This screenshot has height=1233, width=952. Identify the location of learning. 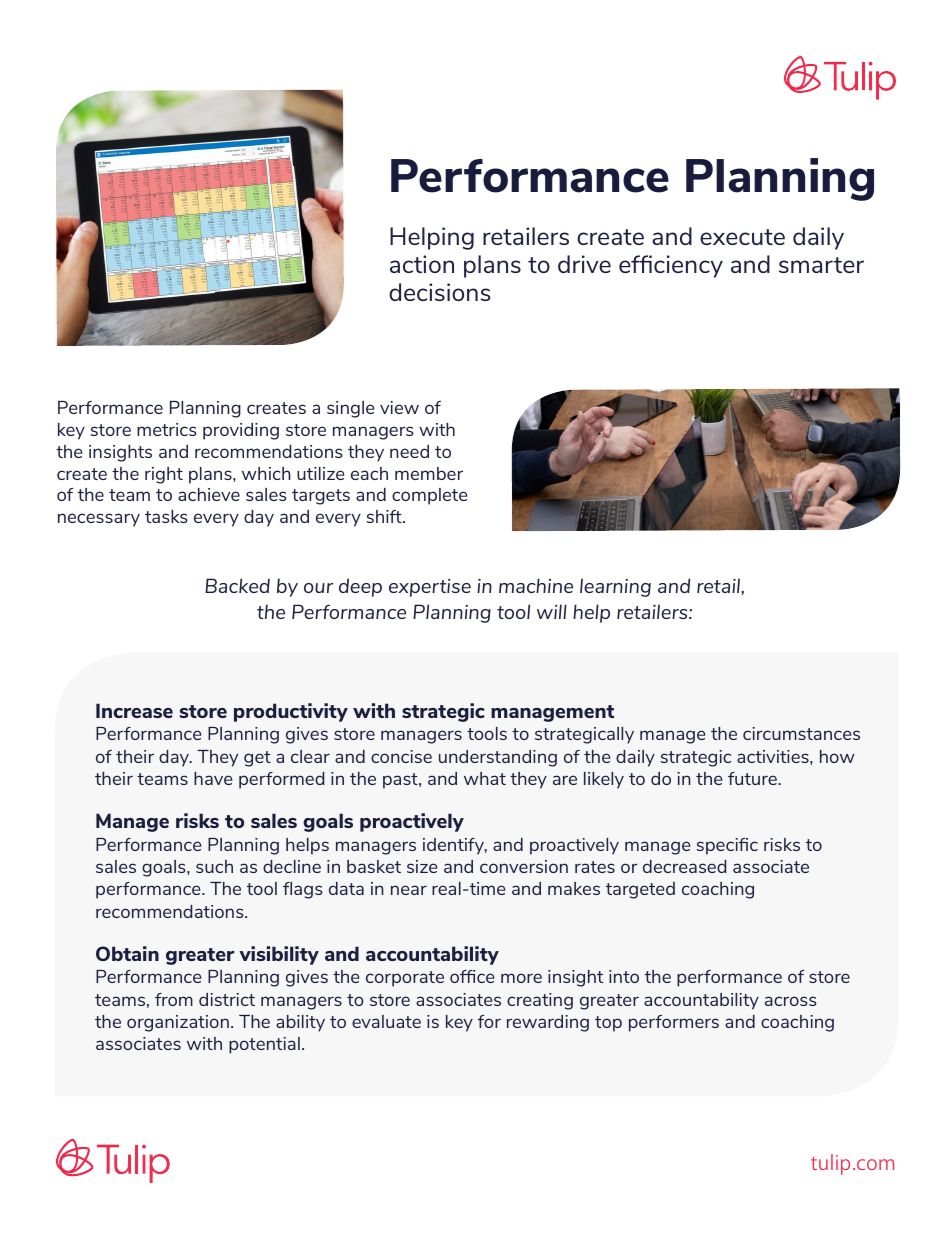
(615, 587).
